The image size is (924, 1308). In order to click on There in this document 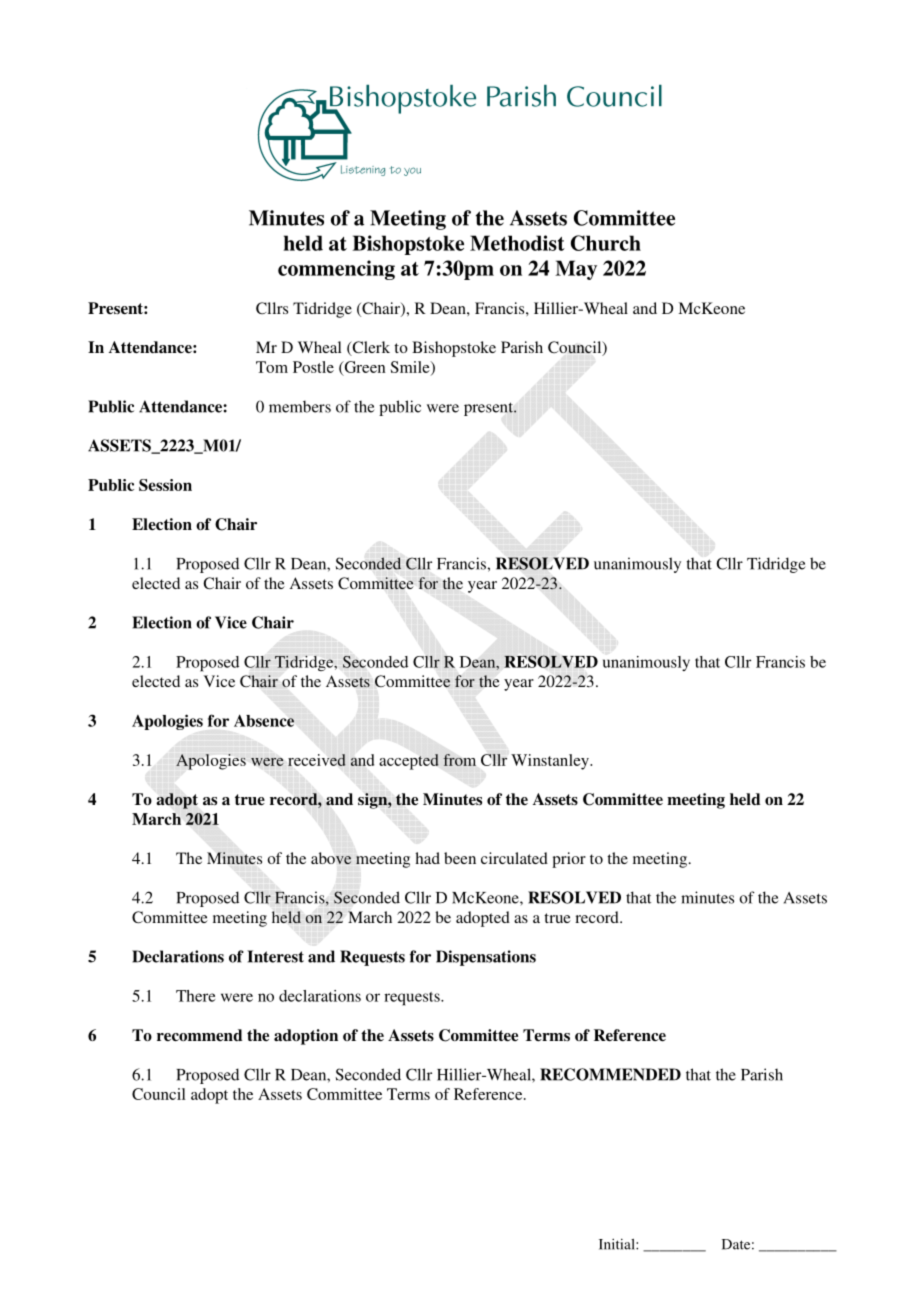, I will do `click(195, 996)`.
